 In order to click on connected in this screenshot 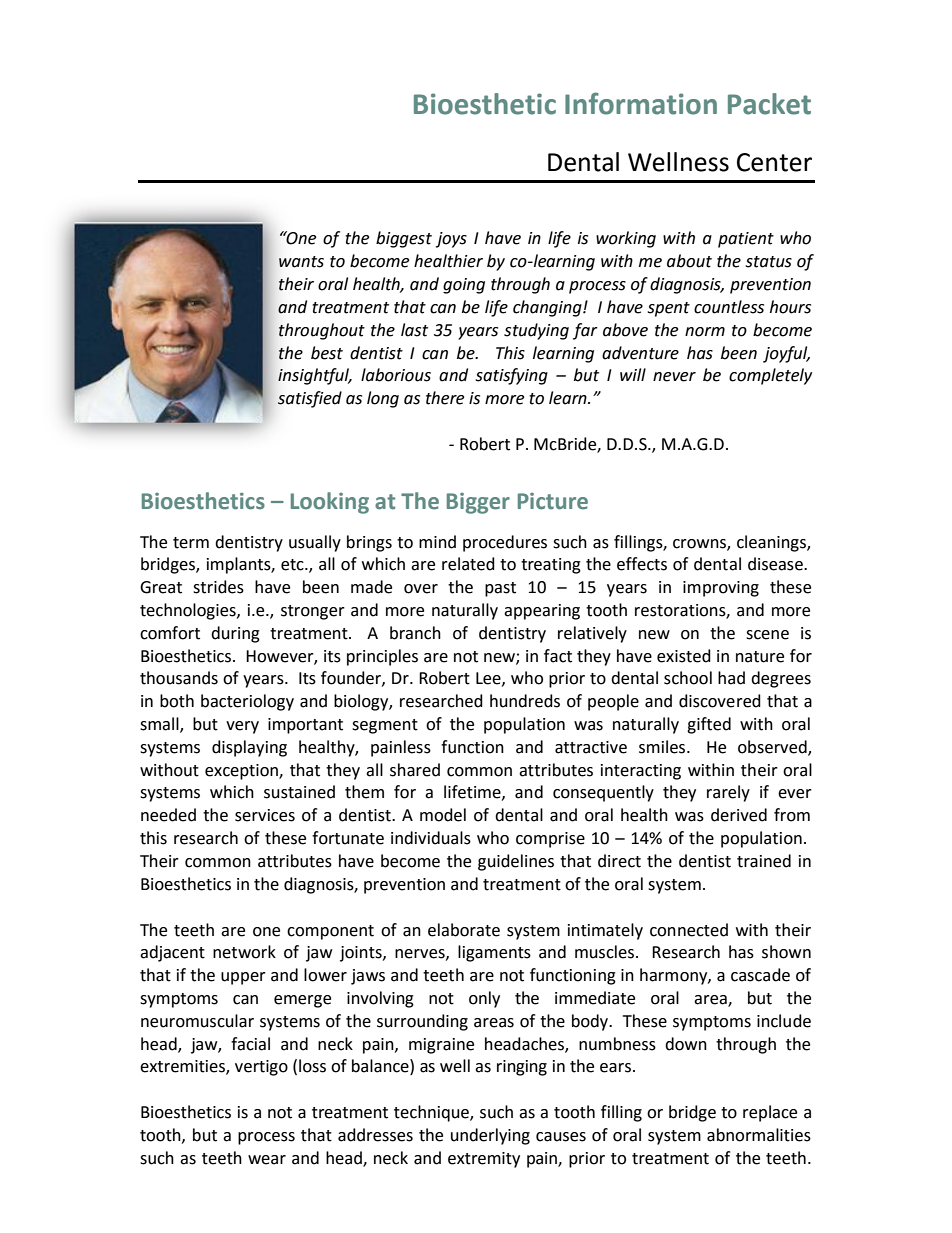, I will do `click(689, 930)`.
